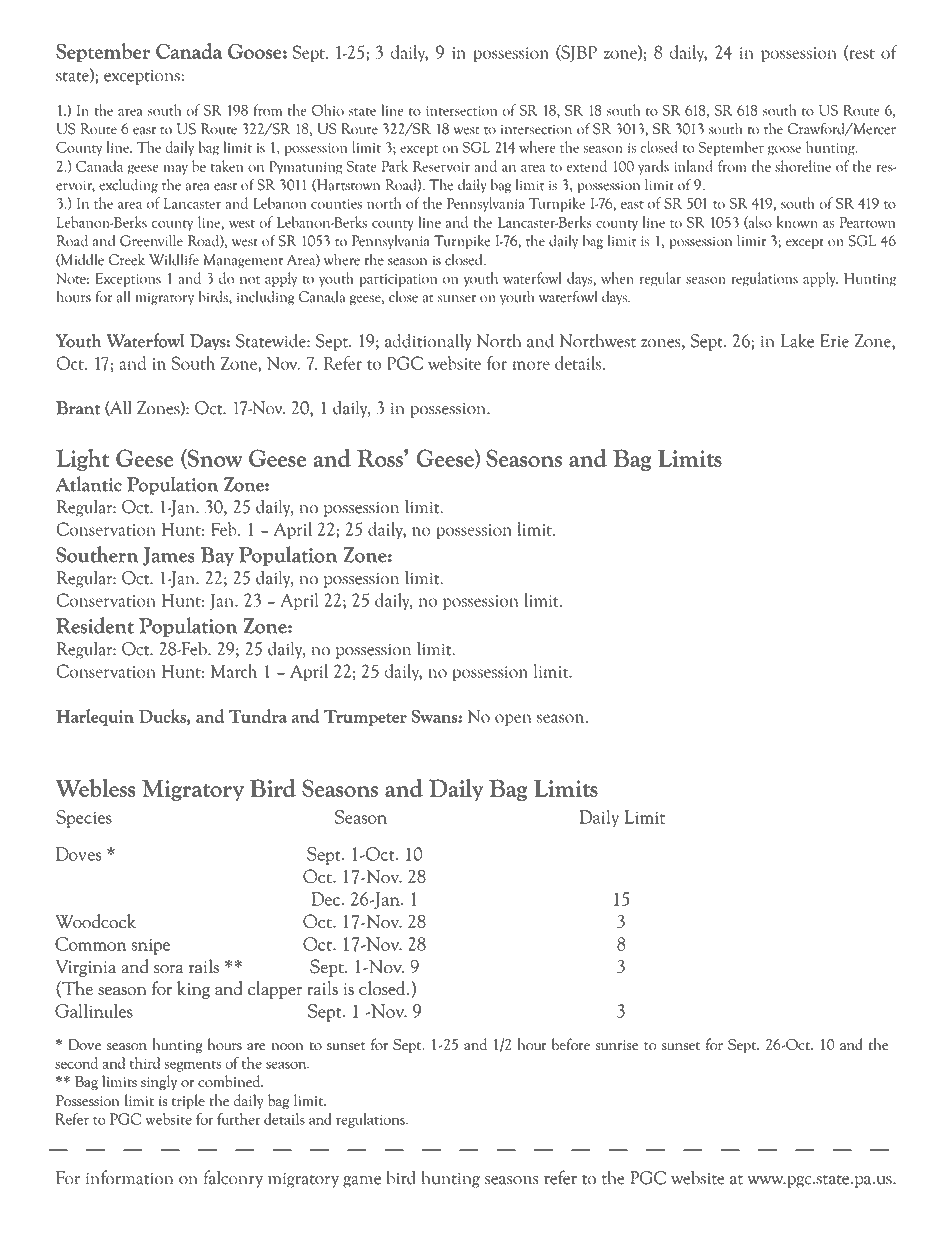 This page has height=1233, width=952. I want to click on sunrise, so click(617, 1045).
